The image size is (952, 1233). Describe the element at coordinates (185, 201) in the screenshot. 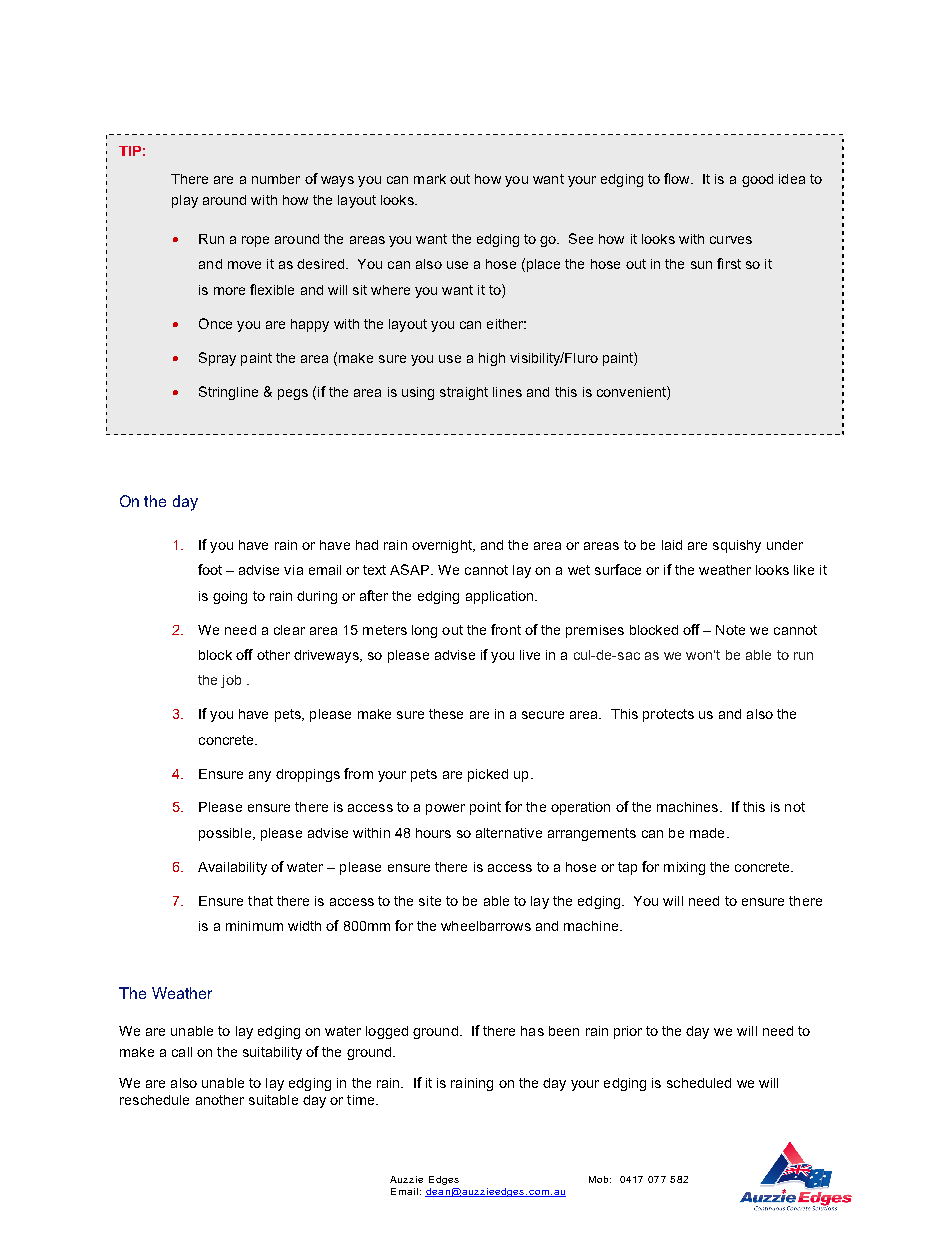

I see `play` at that location.
